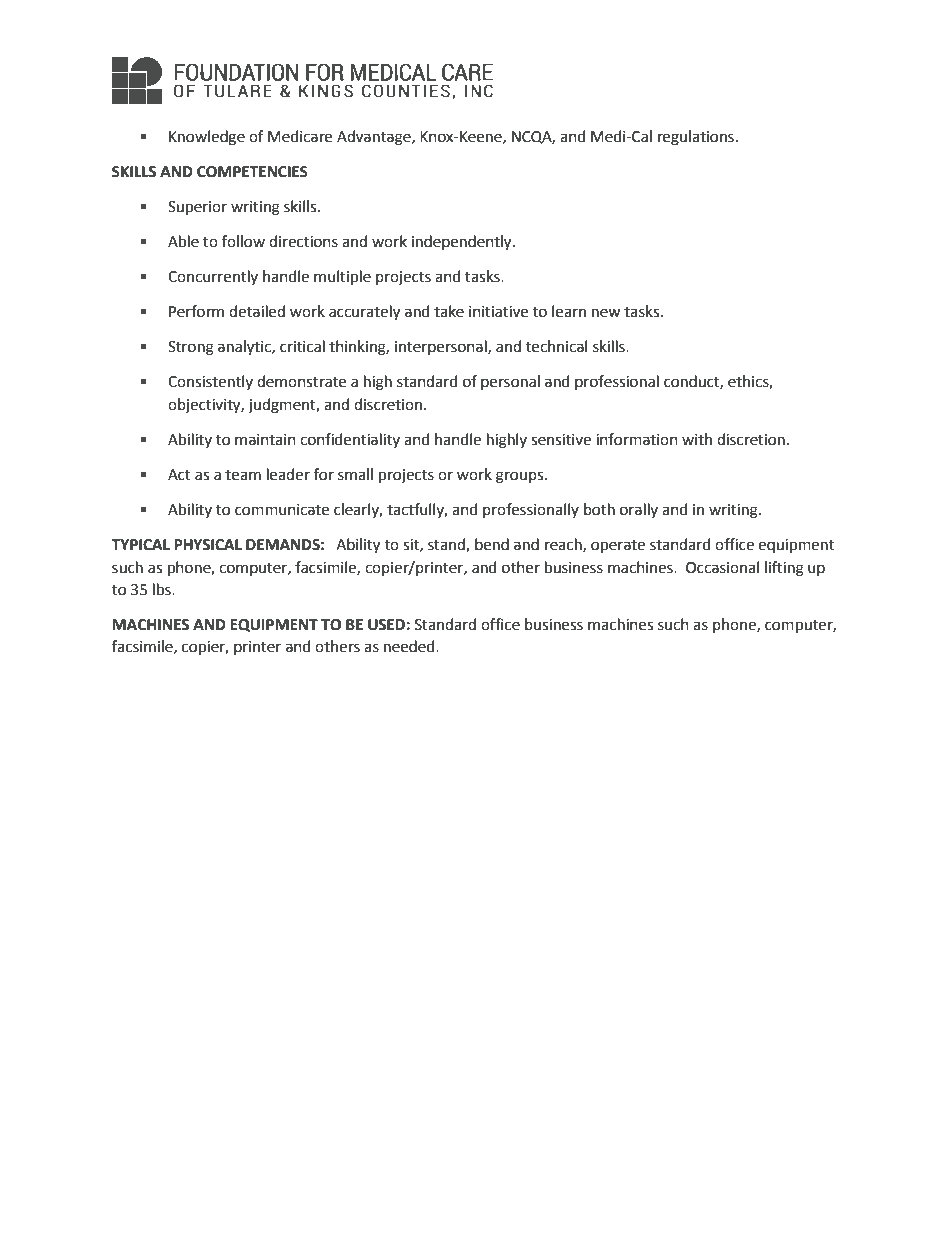 The image size is (952, 1233). Describe the element at coordinates (492, 544) in the screenshot. I see `bend` at that location.
